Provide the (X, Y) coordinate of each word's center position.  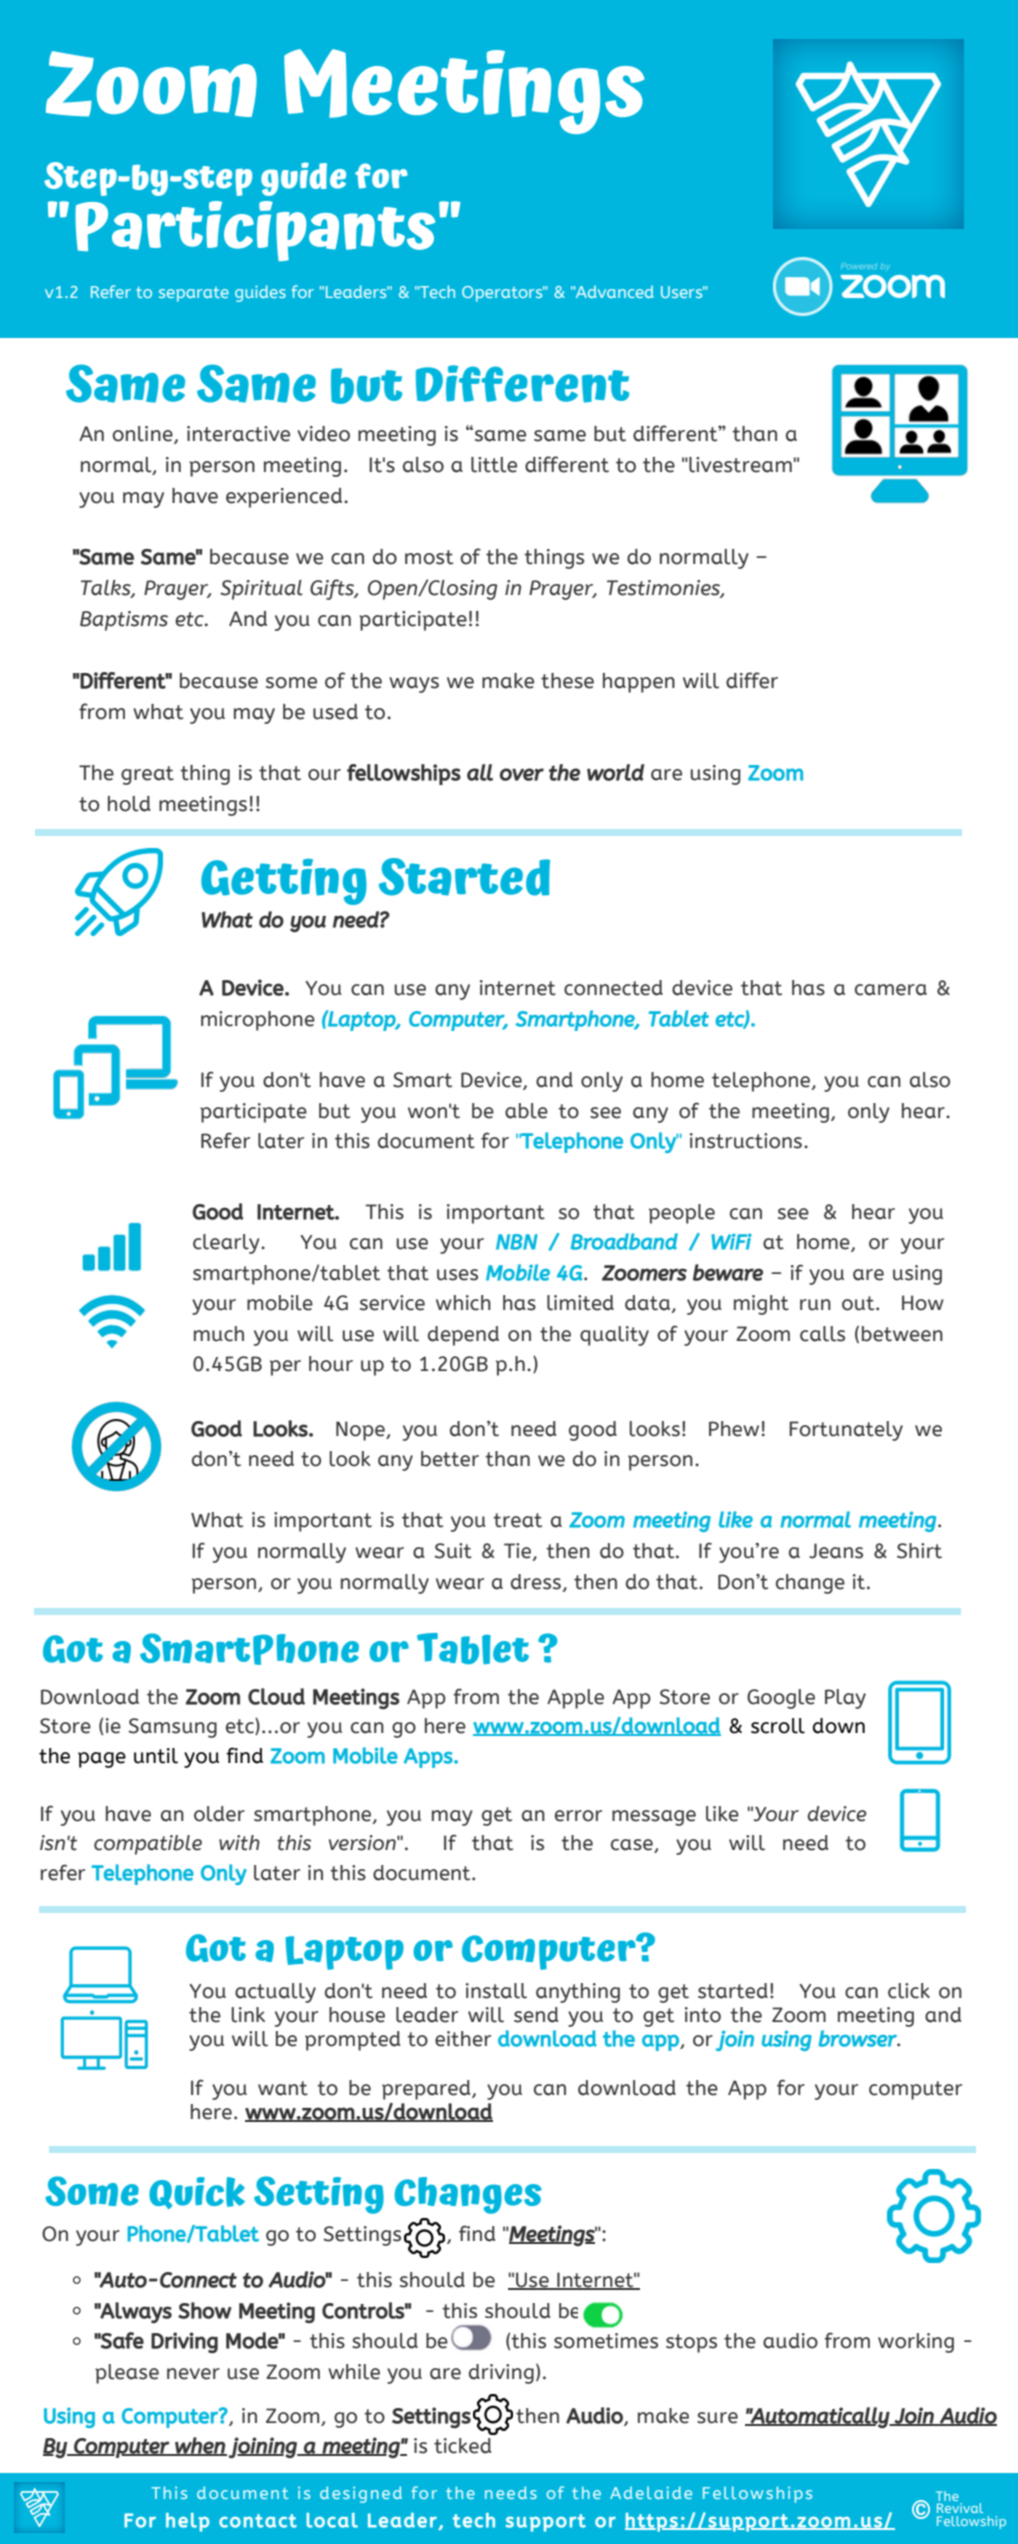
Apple (575, 1699)
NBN (517, 1242)
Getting (284, 882)
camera (891, 990)
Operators (503, 294)
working (916, 2343)
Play (845, 1699)
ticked (462, 2446)
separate (194, 294)
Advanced (614, 292)
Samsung (173, 1728)
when (200, 2446)
